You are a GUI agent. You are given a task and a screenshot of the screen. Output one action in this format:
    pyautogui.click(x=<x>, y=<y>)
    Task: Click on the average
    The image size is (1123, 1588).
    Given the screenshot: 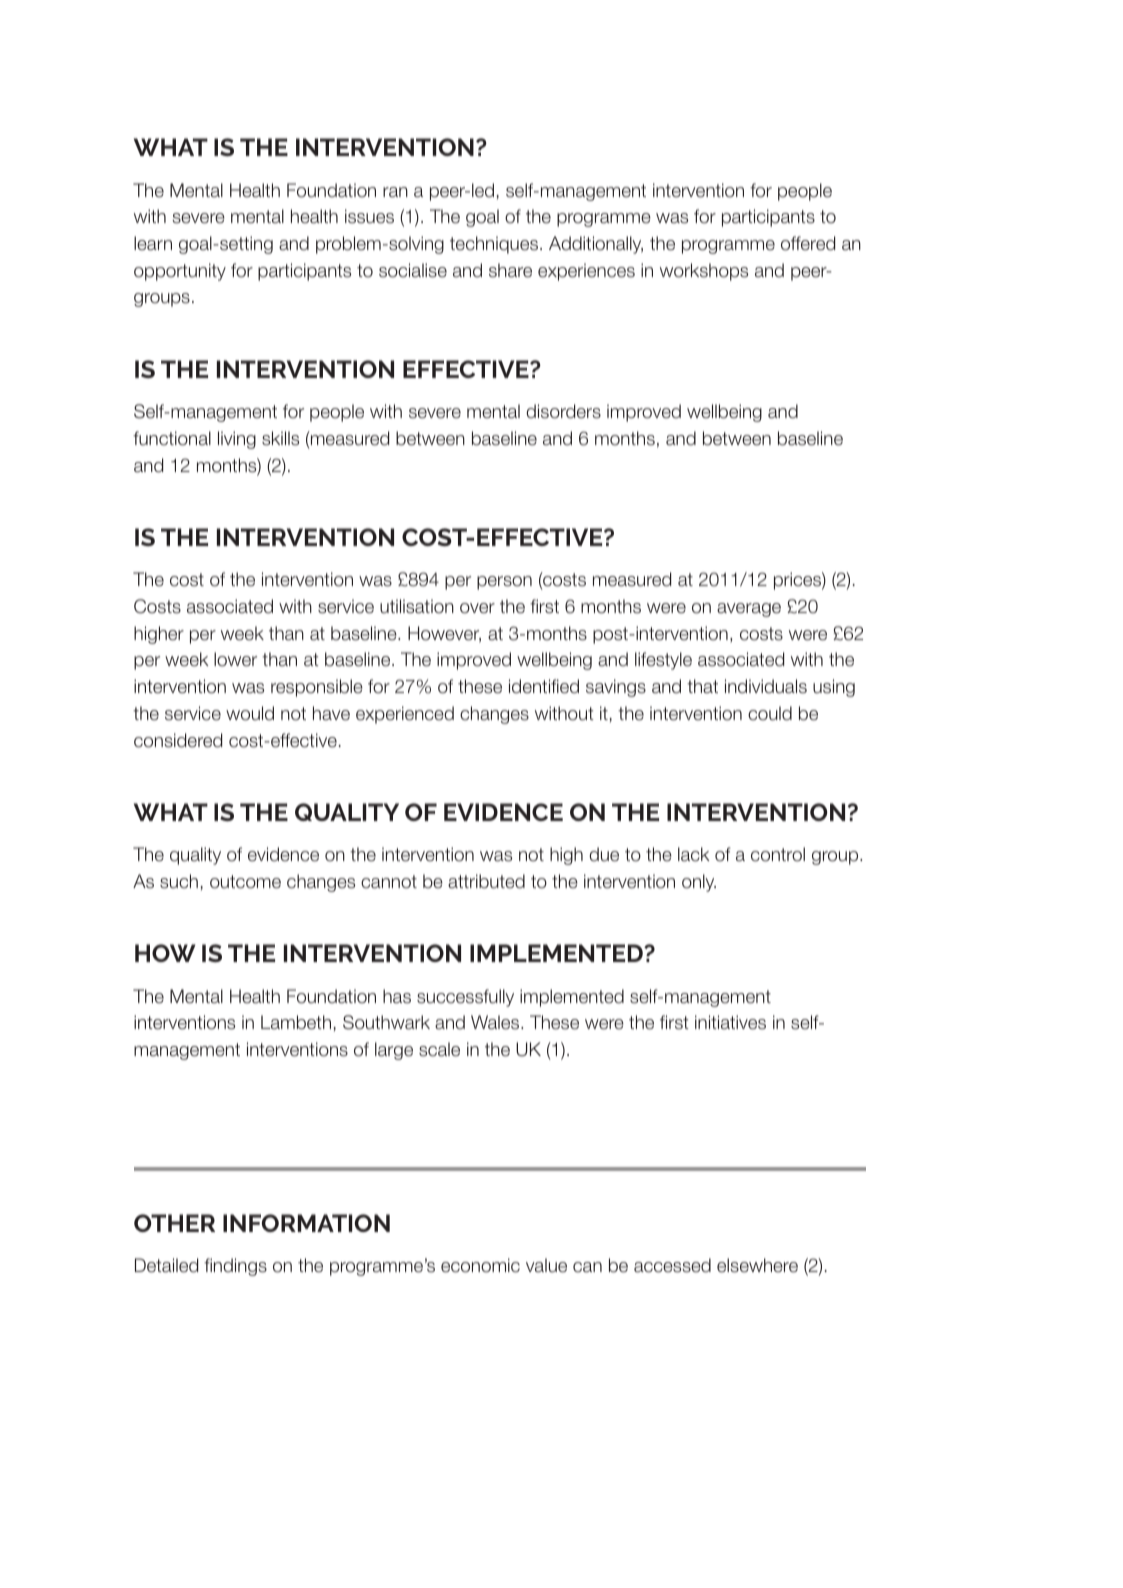 What is the action you would take?
    pyautogui.click(x=749, y=610)
